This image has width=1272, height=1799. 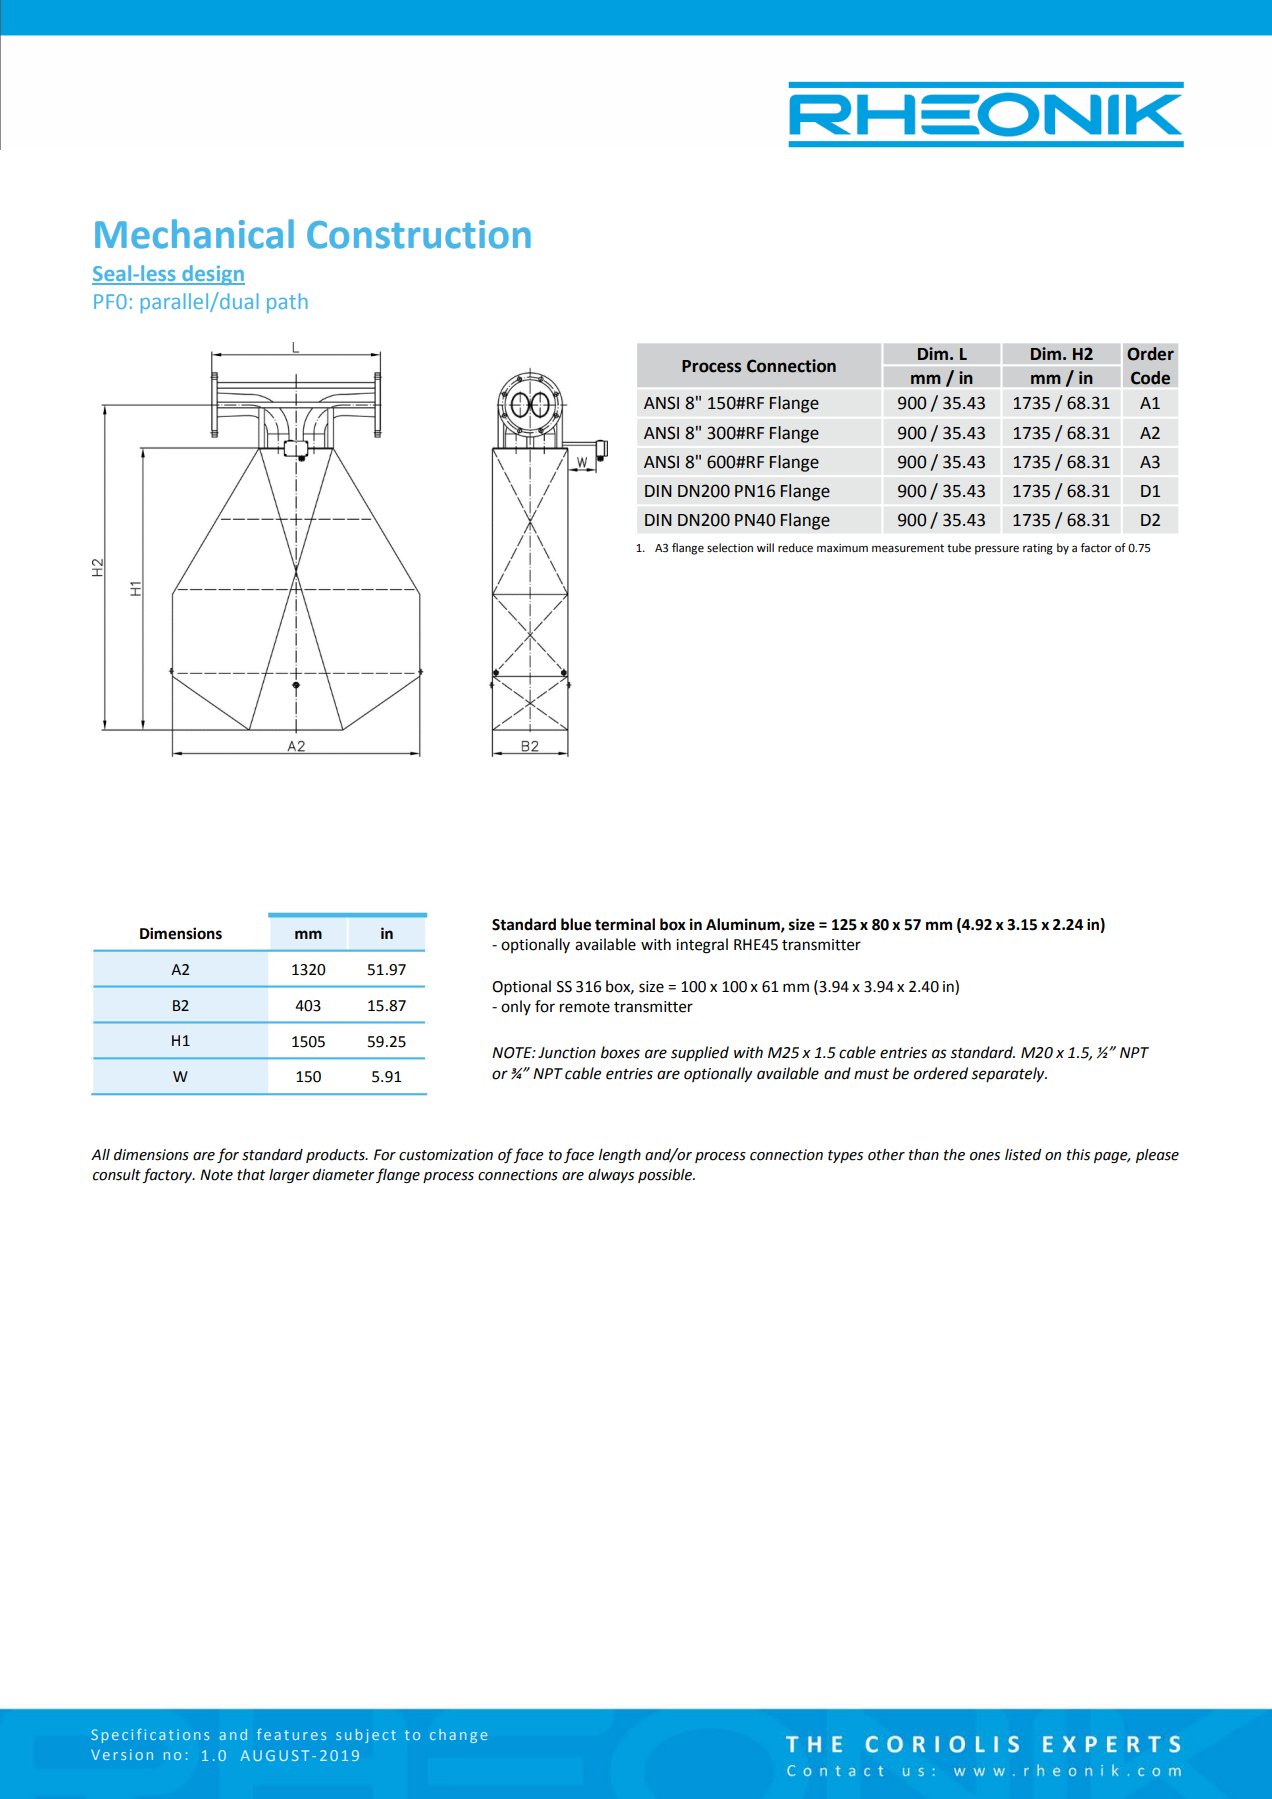 What do you see at coordinates (219, 951) in the image?
I see `next` at bounding box center [219, 951].
